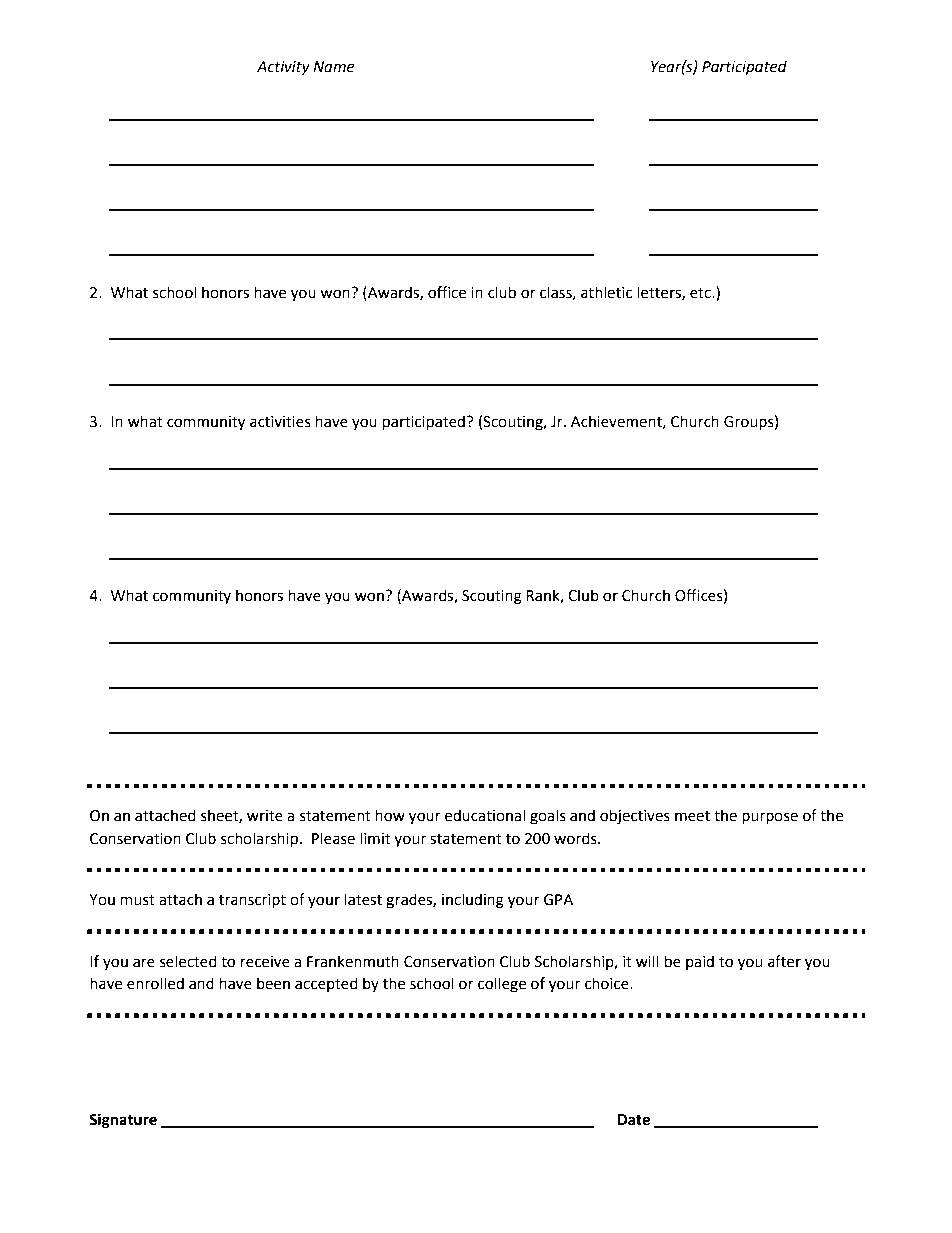  What do you see at coordinates (123, 1121) in the screenshot?
I see `Signature` at bounding box center [123, 1121].
